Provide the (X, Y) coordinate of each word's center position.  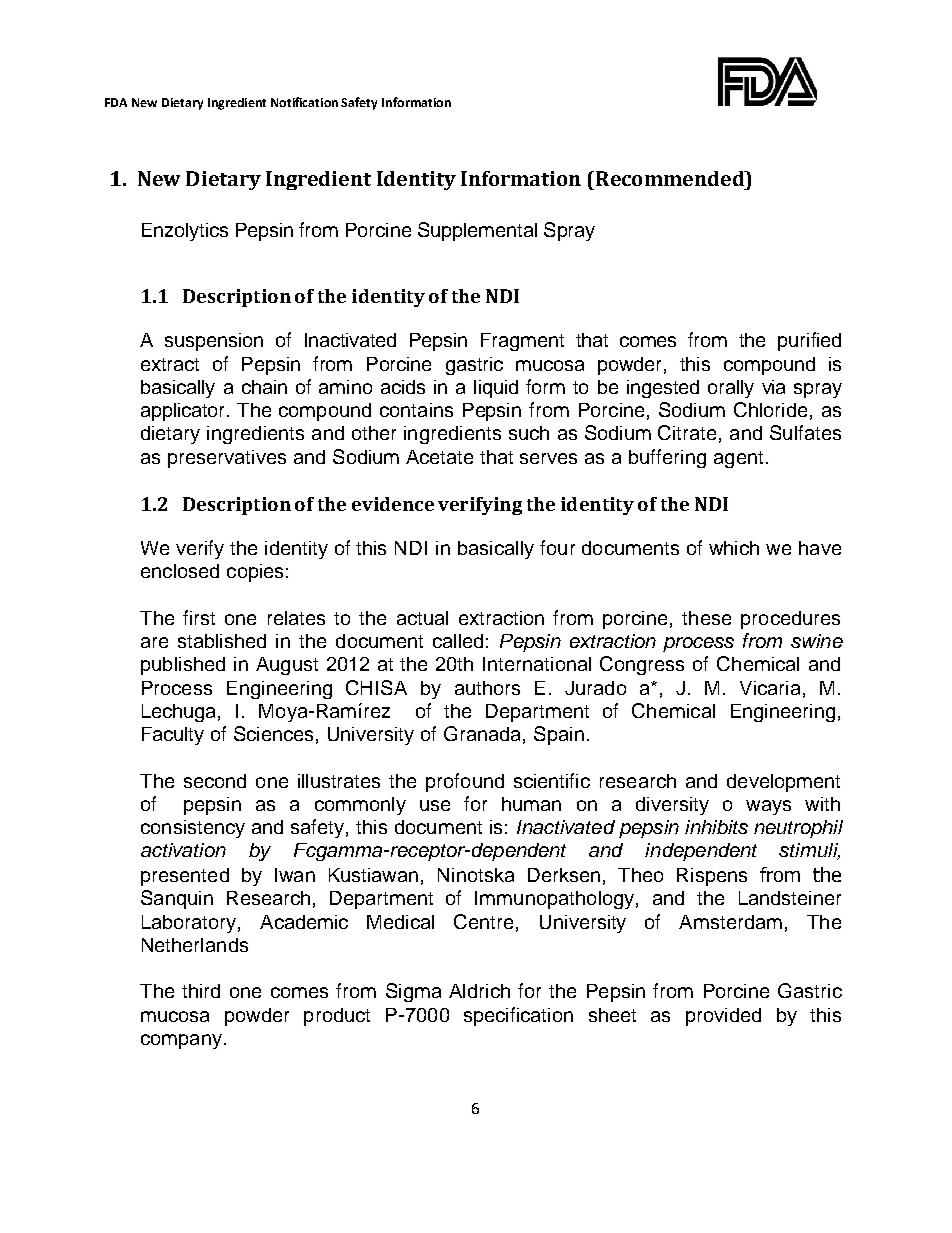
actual (422, 618)
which (734, 548)
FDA (116, 102)
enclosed (180, 571)
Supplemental (477, 231)
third (201, 991)
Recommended (671, 178)
